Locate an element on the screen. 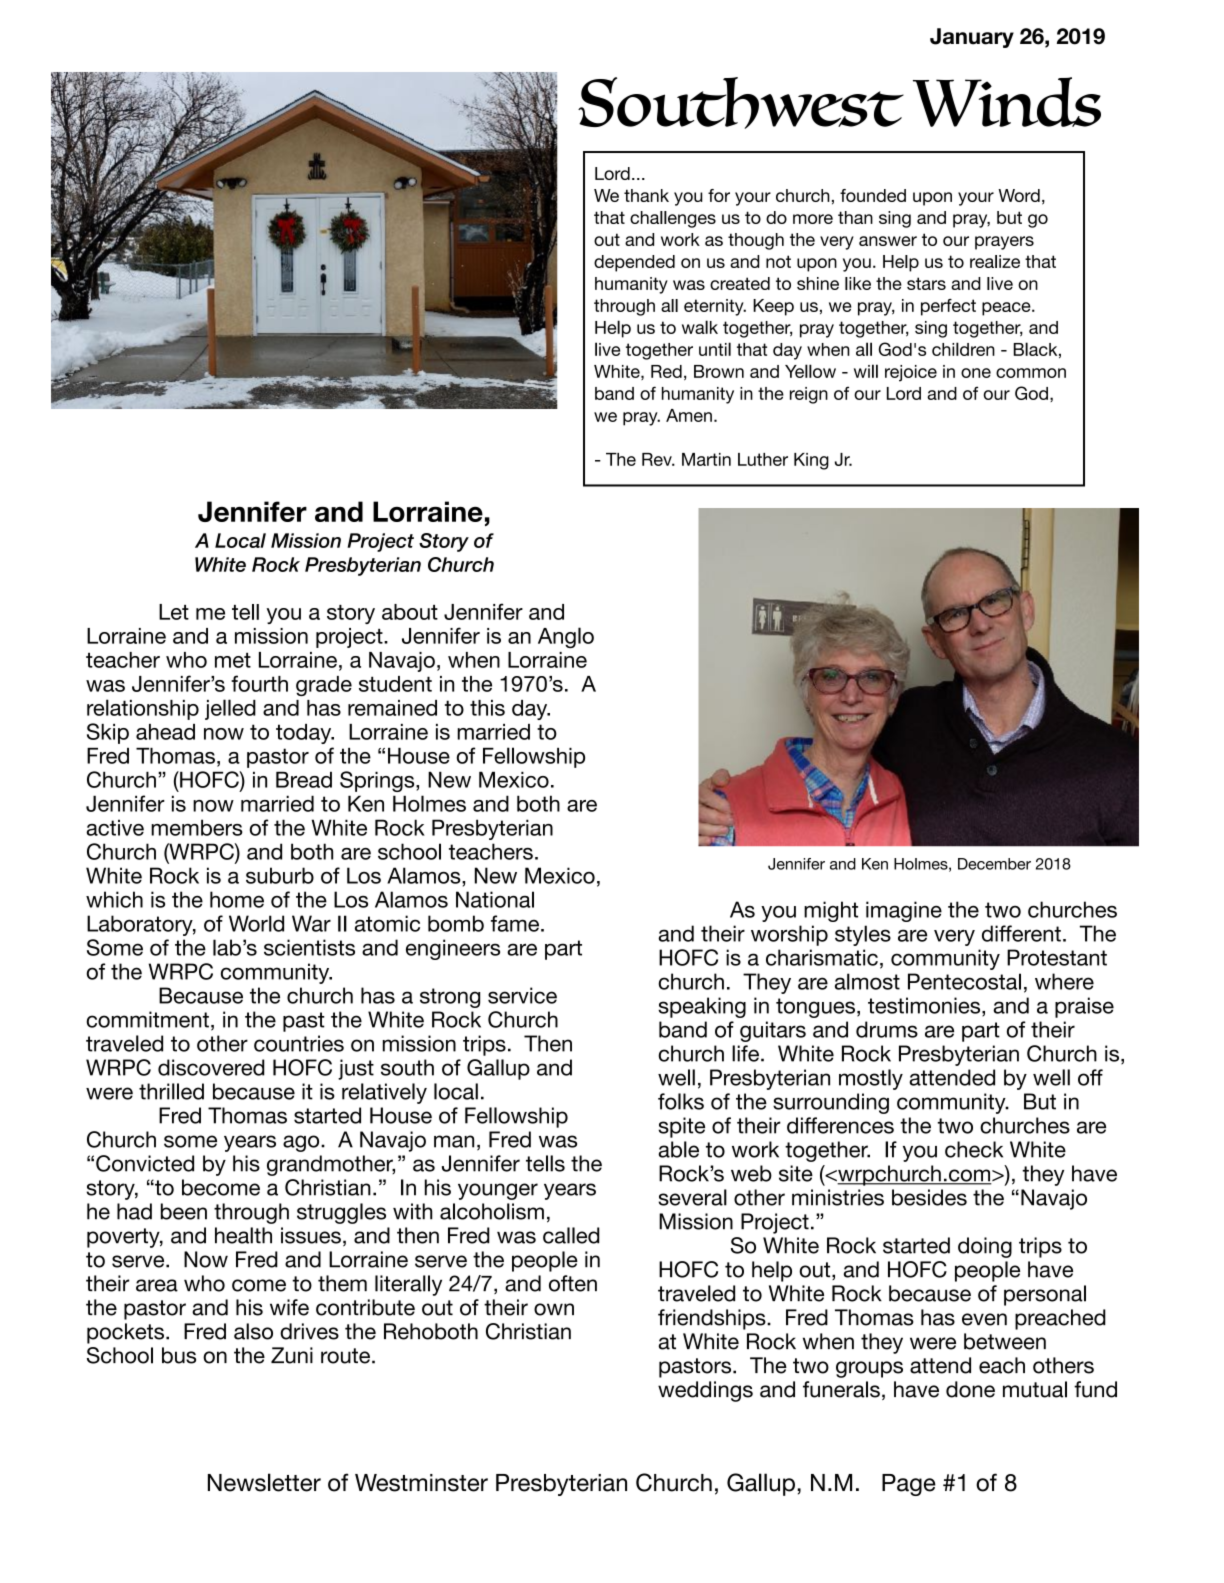 The height and width of the screenshot is (1583, 1224). Newsletter is located at coordinates (264, 1482).
